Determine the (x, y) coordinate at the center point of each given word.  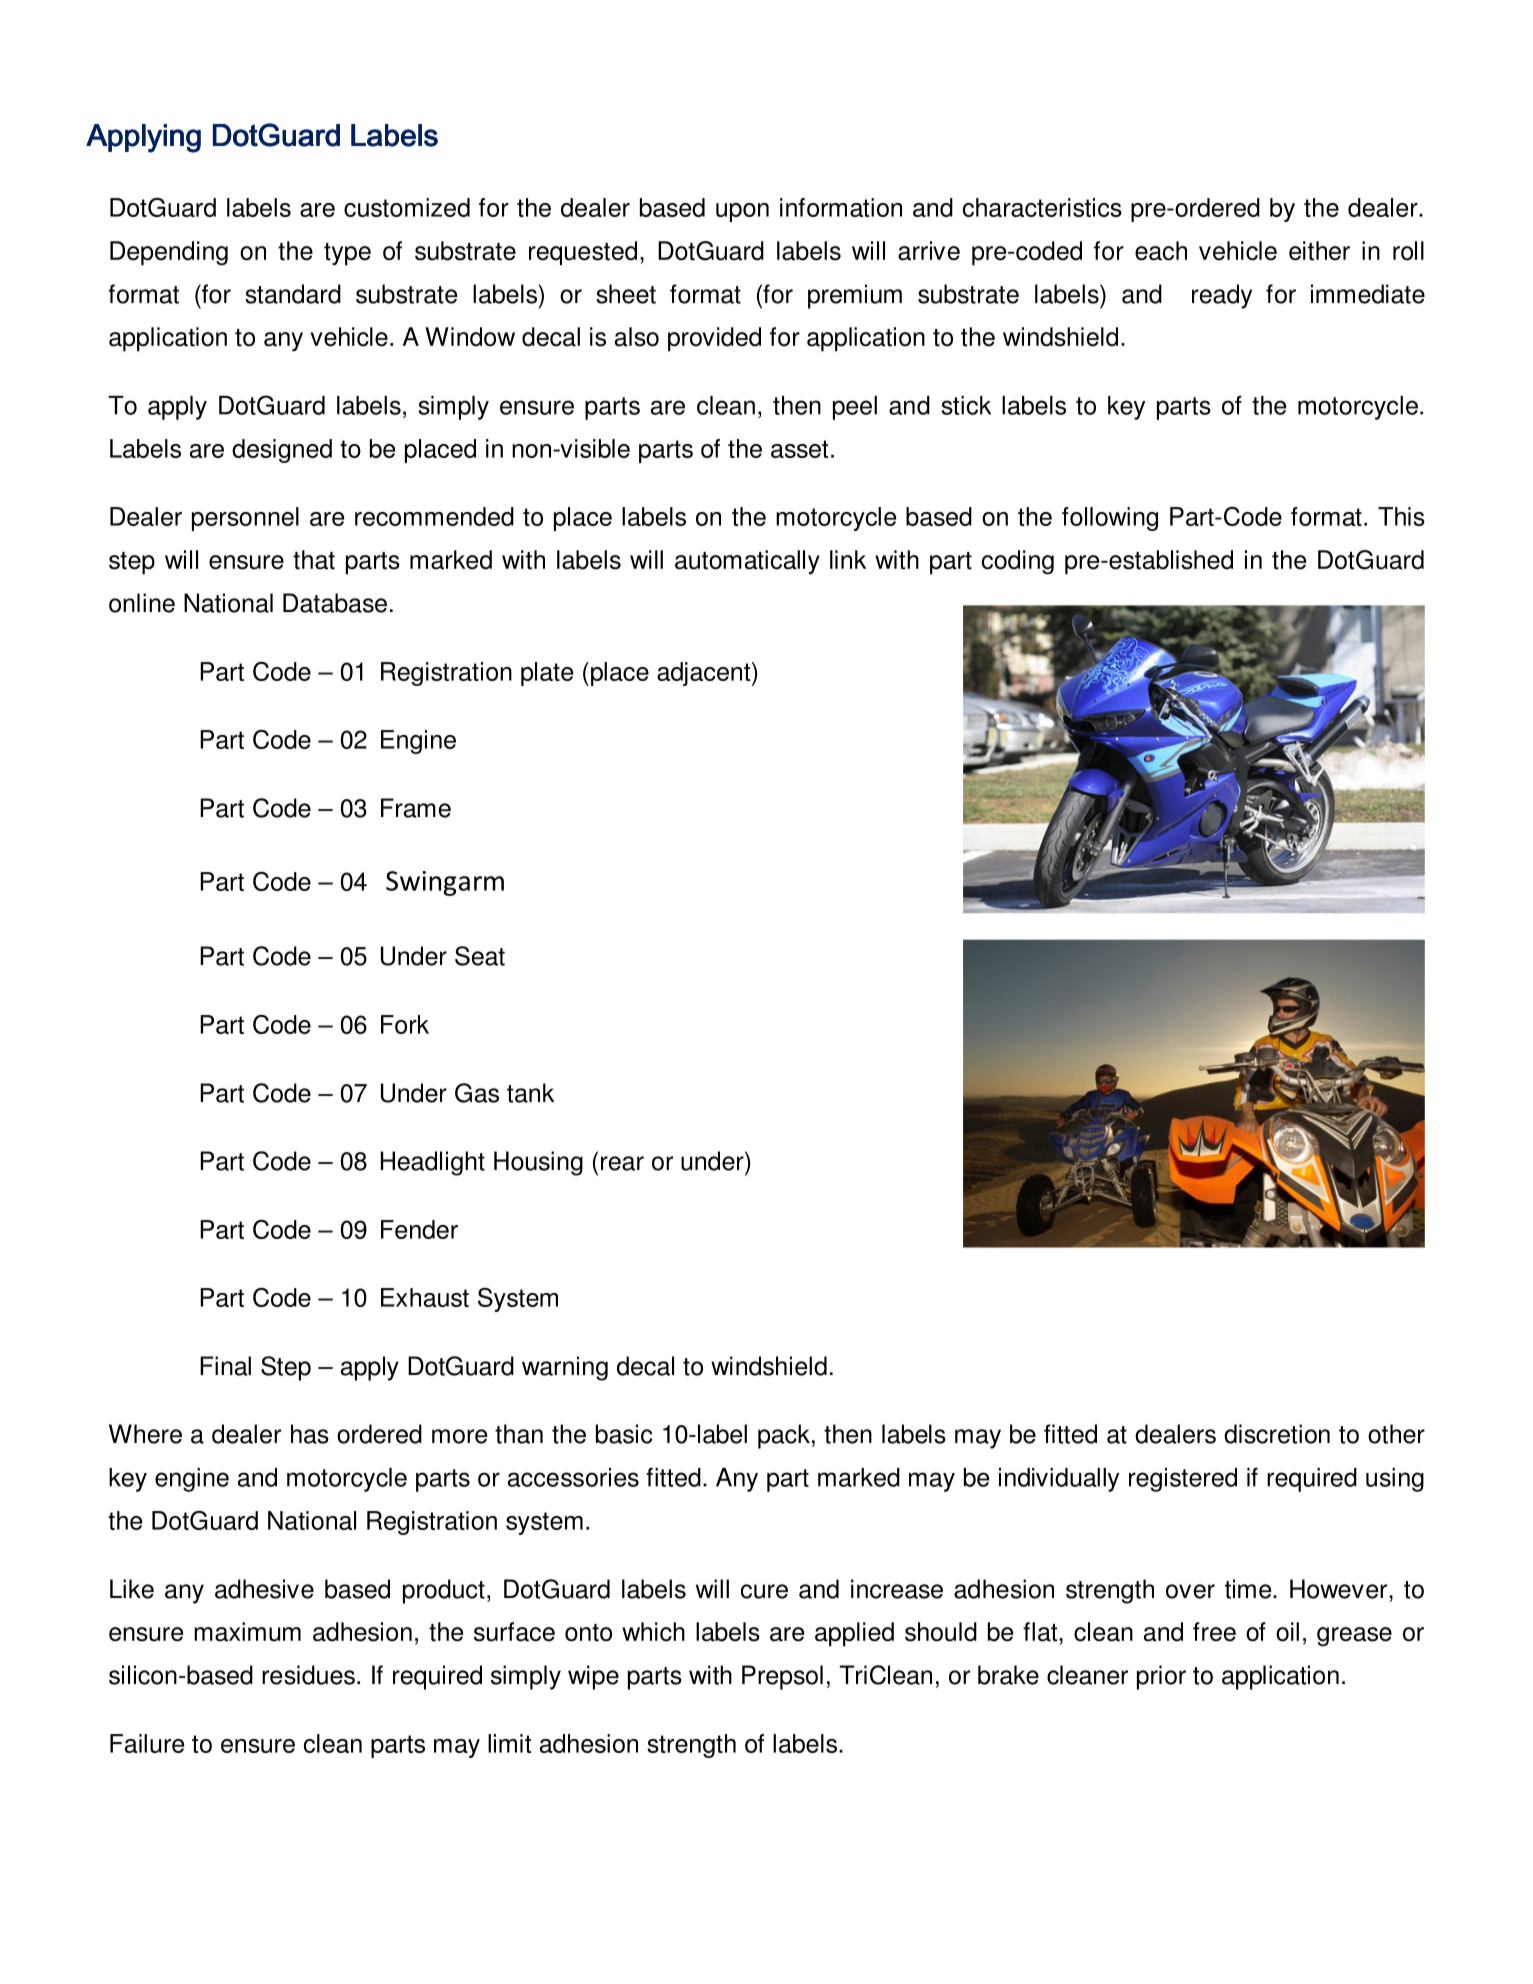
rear (622, 1163)
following (1110, 519)
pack (784, 1436)
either (1319, 251)
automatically (747, 562)
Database (335, 603)
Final (225, 1366)
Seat (480, 956)
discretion (1277, 1434)
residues (308, 1675)
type (347, 254)
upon (742, 212)
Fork (405, 1024)
